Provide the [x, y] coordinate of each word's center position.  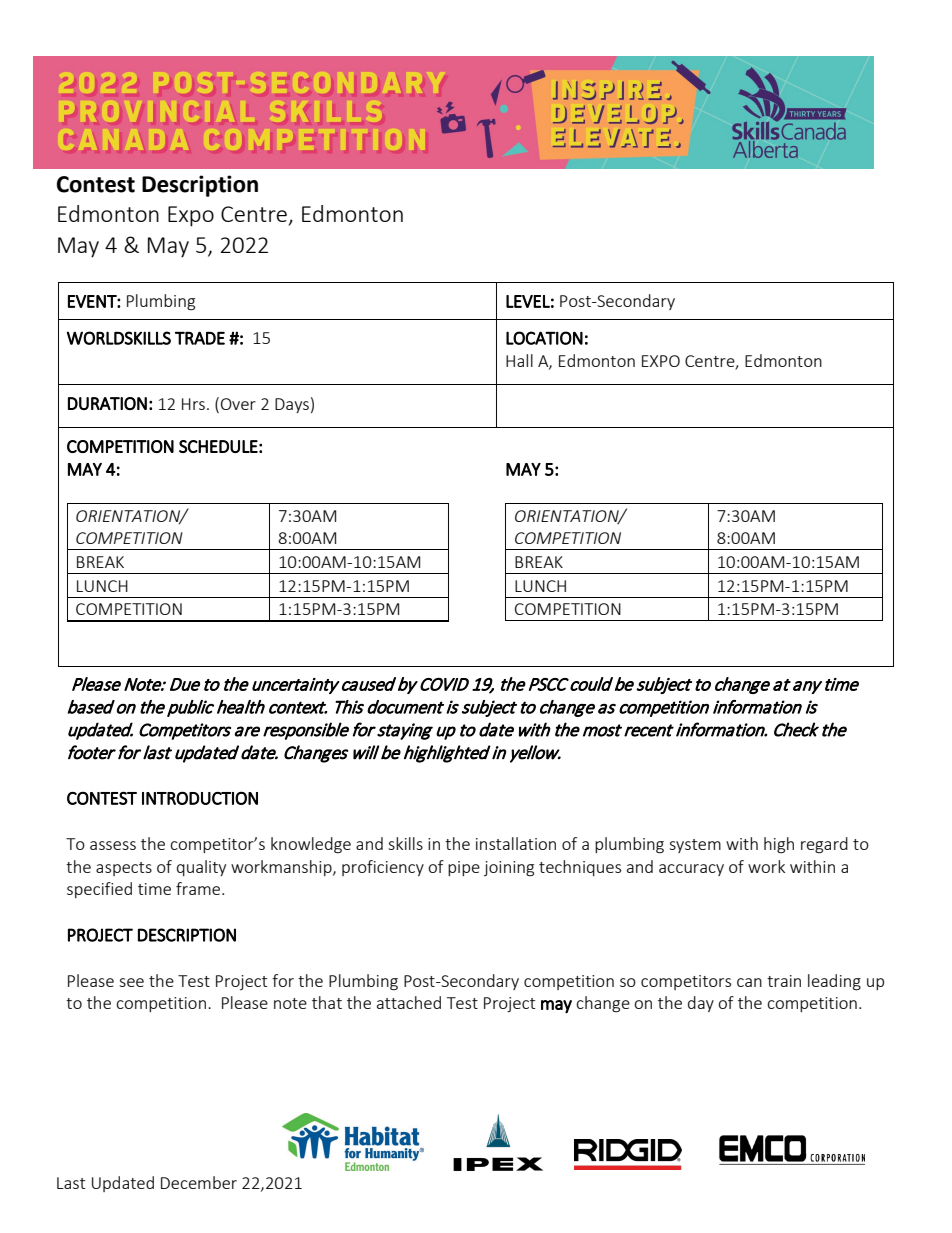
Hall [519, 360]
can [749, 982]
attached [409, 1002]
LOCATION [544, 338]
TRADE [200, 338]
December [199, 1182]
